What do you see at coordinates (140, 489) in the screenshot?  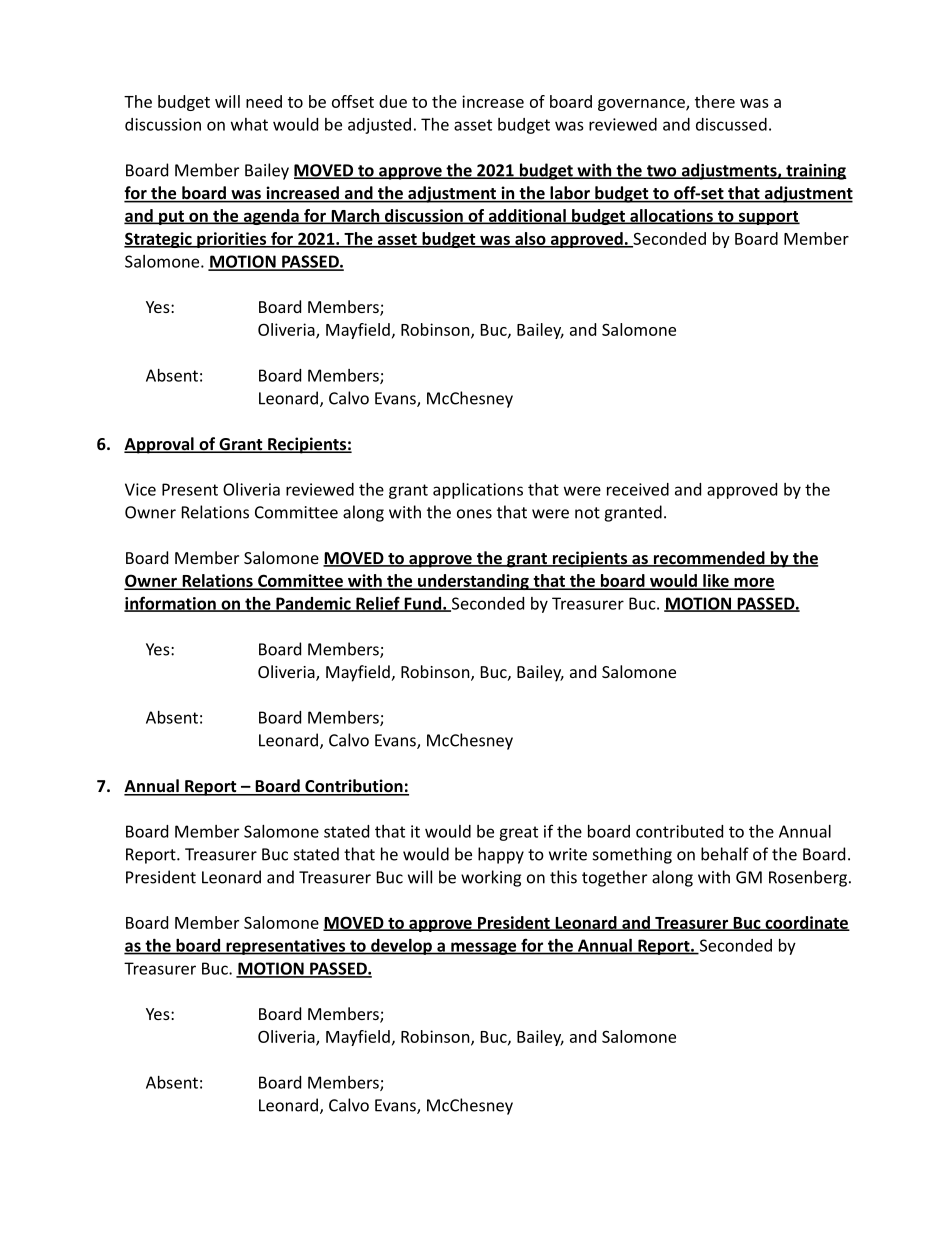 I see `Vice` at bounding box center [140, 489].
